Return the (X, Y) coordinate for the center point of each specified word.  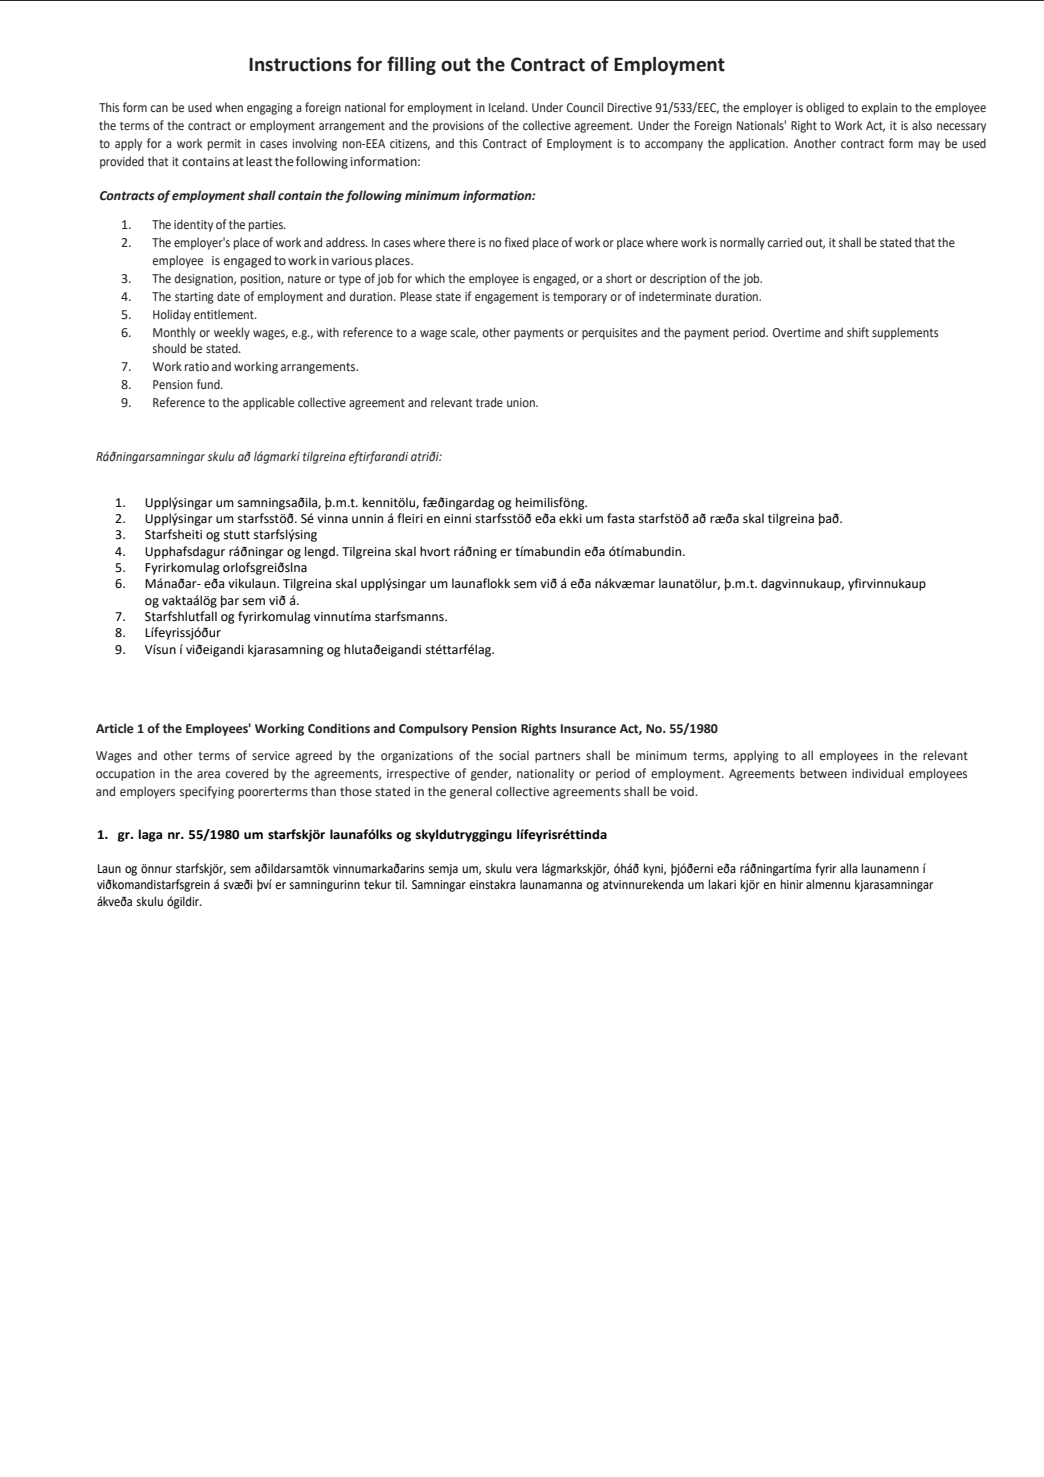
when (229, 107)
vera (526, 870)
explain (879, 108)
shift (858, 332)
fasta (620, 518)
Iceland (508, 107)
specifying (207, 792)
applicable (268, 403)
